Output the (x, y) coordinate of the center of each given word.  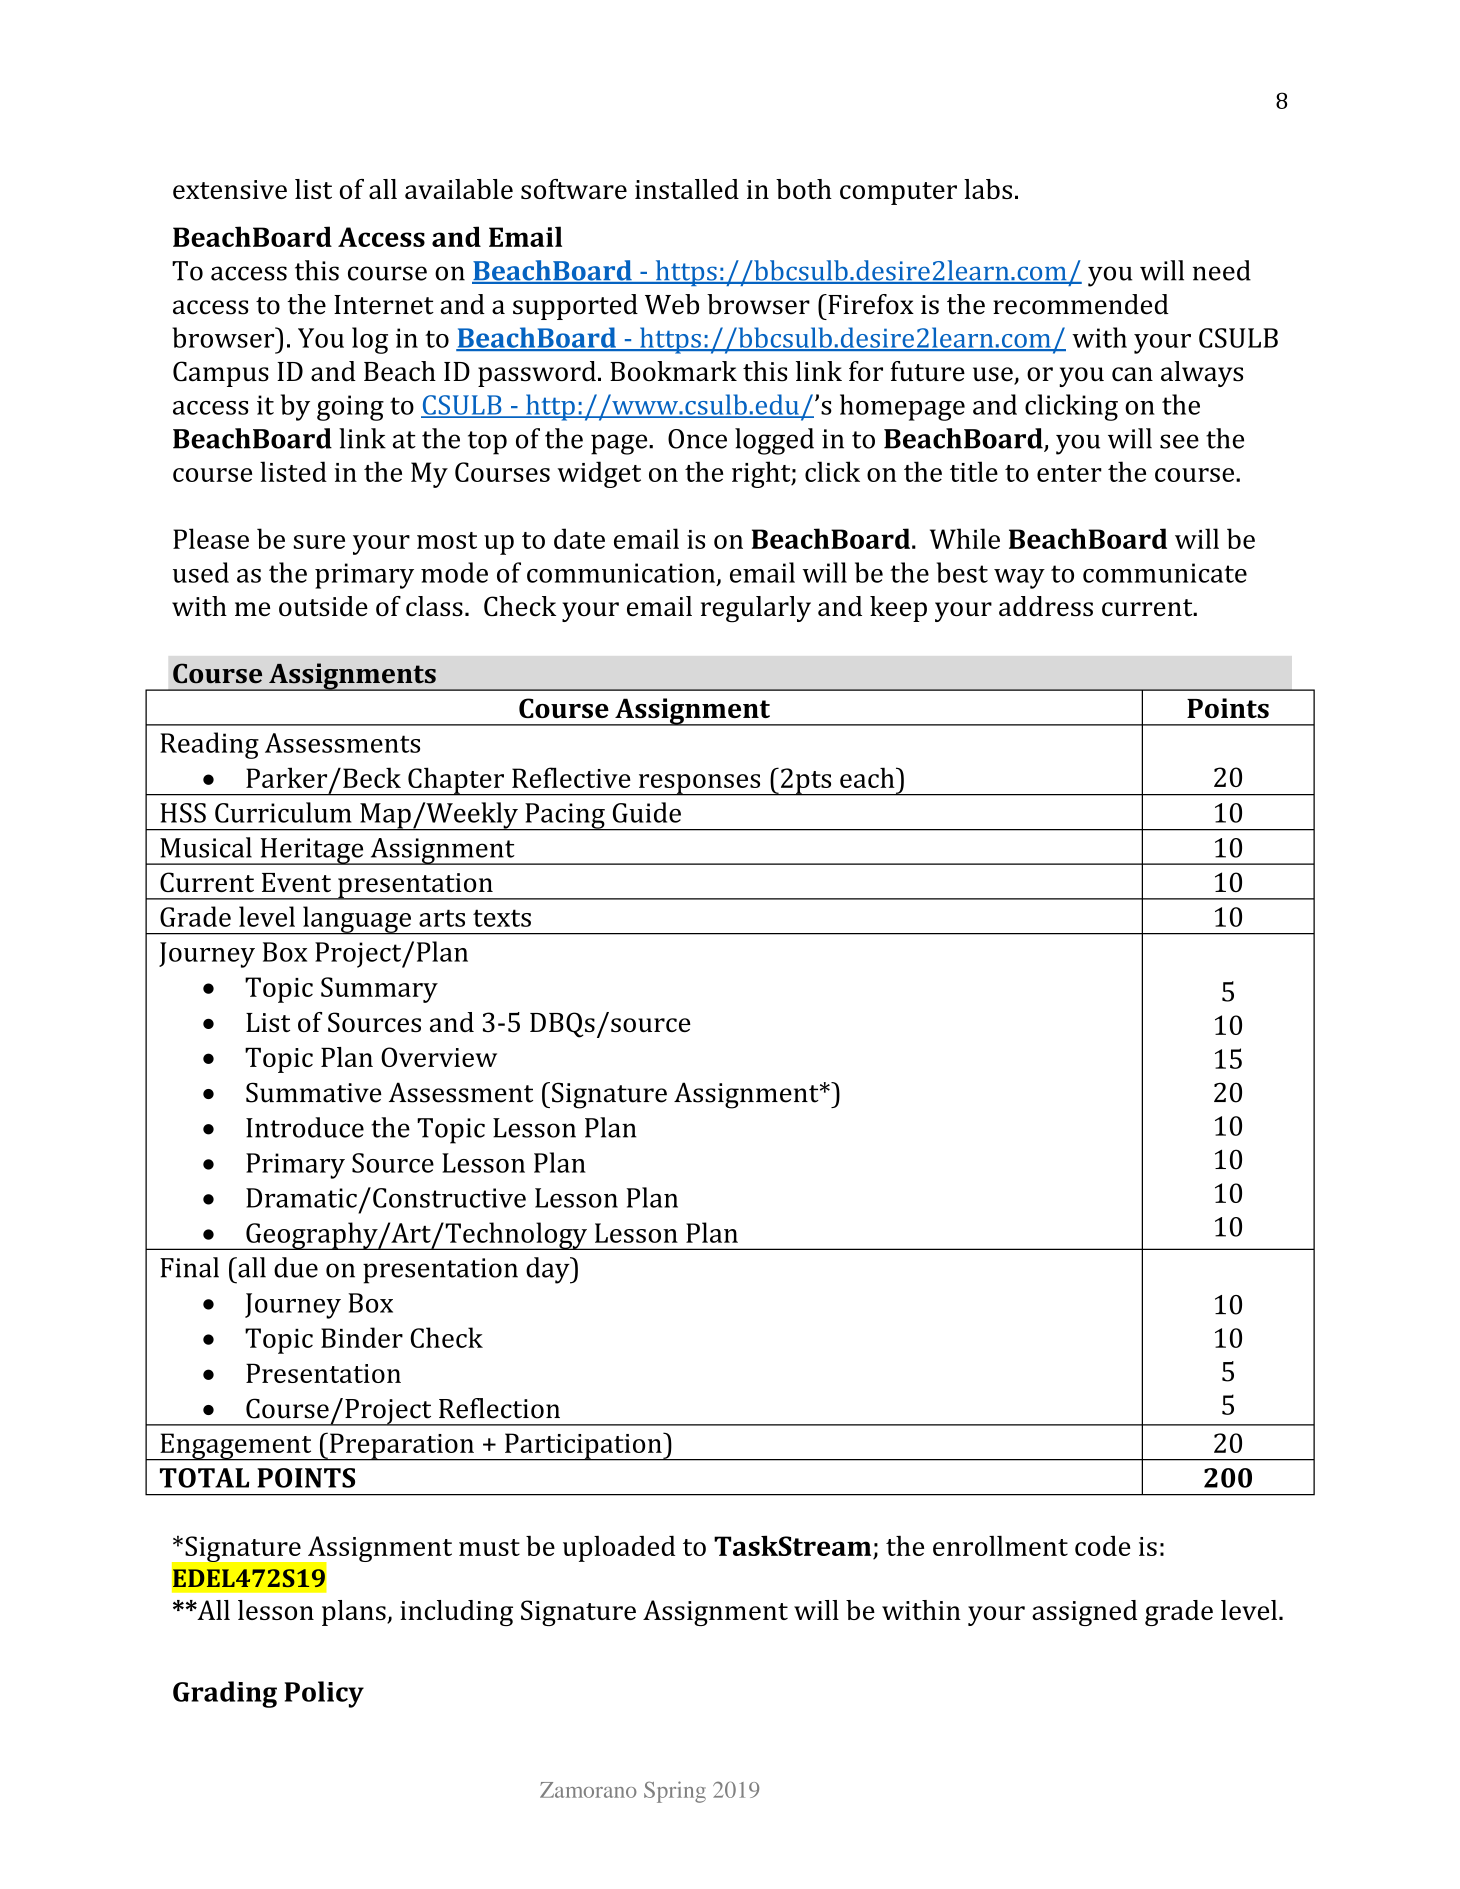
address (1046, 606)
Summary (379, 990)
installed (687, 189)
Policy (324, 1694)
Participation (583, 1447)
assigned (1084, 1613)
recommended (1081, 304)
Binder (362, 1337)
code (1103, 1546)
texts (502, 918)
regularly (756, 609)
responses (699, 785)
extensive (230, 189)
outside (323, 606)
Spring (675, 1792)
